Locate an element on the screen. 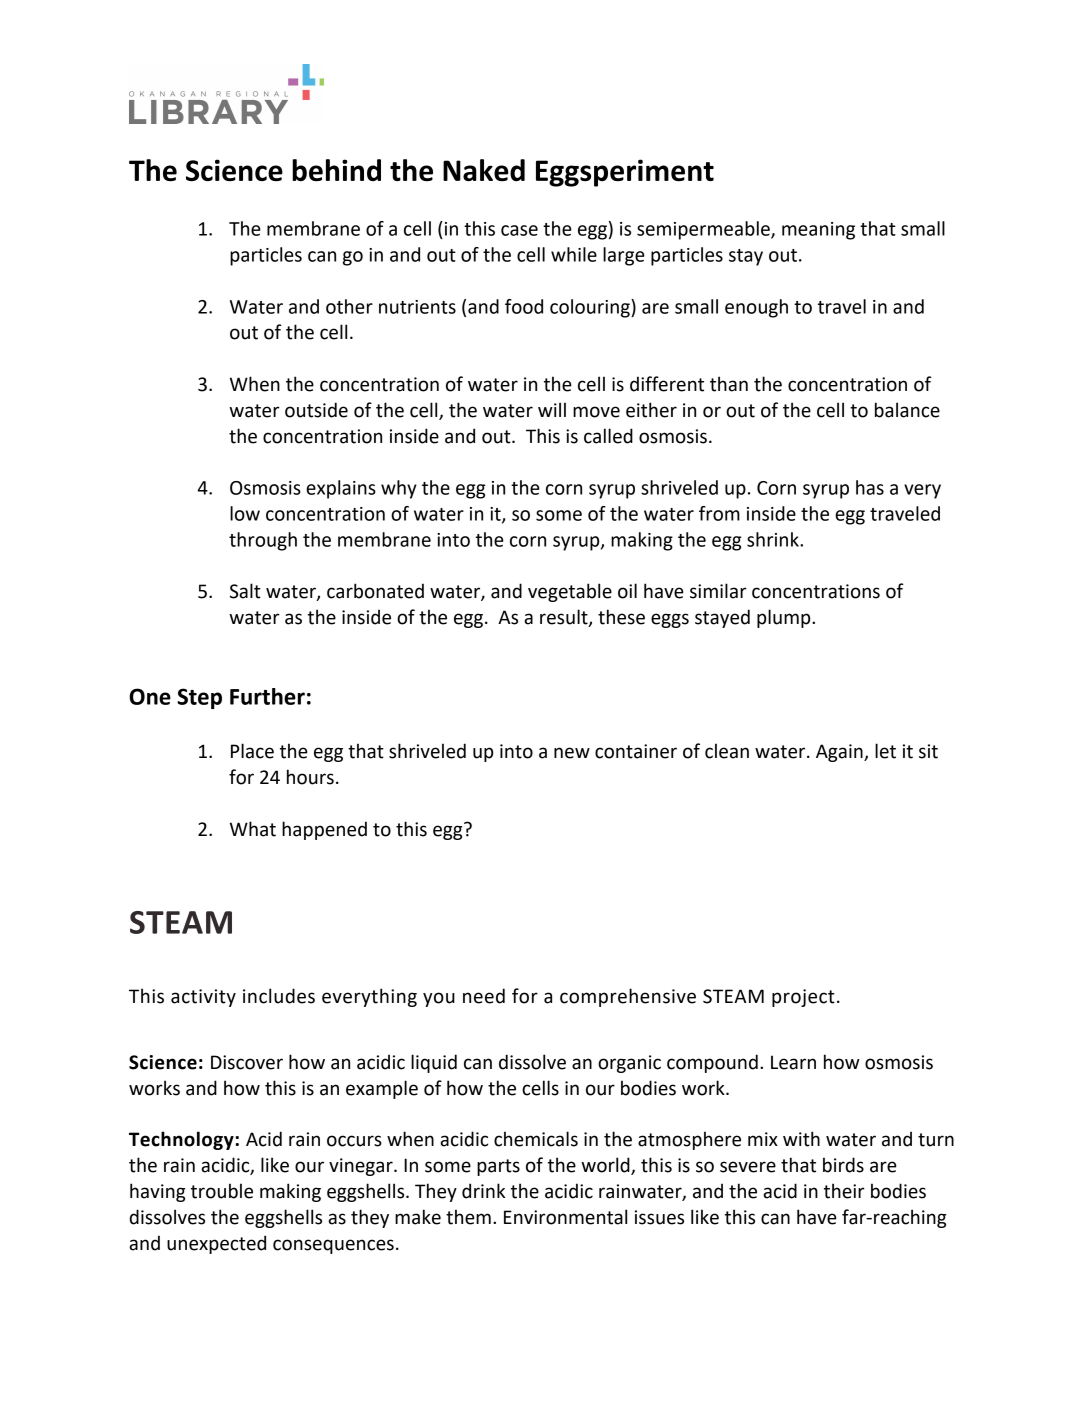 Image resolution: width=1082 pixels, height=1401 pixels. has is located at coordinates (870, 487).
